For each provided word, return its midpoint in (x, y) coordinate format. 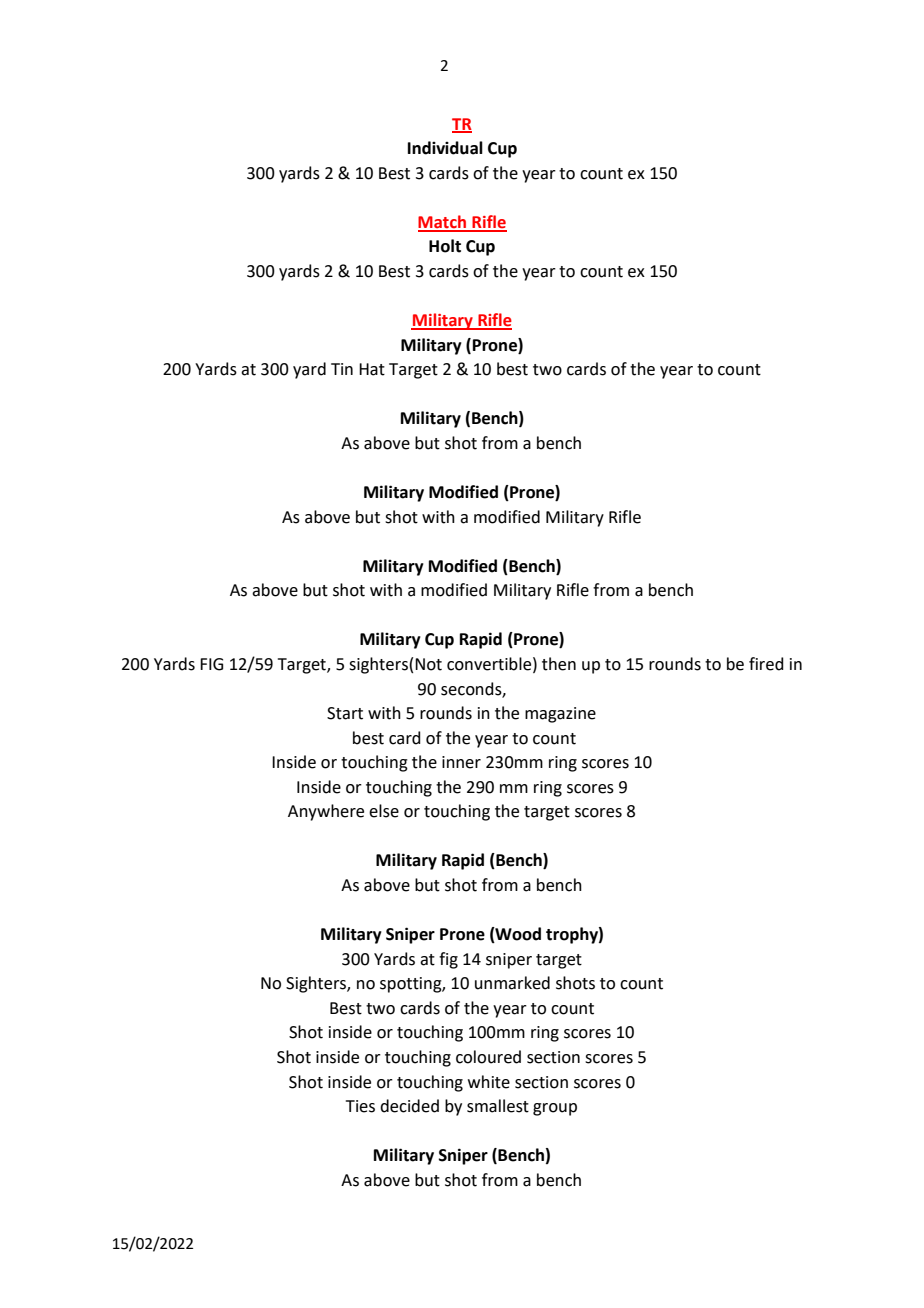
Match (443, 223)
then (559, 664)
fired (766, 664)
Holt (445, 246)
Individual (445, 148)
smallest (498, 1106)
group (555, 1109)
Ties (360, 1106)
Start (345, 713)
